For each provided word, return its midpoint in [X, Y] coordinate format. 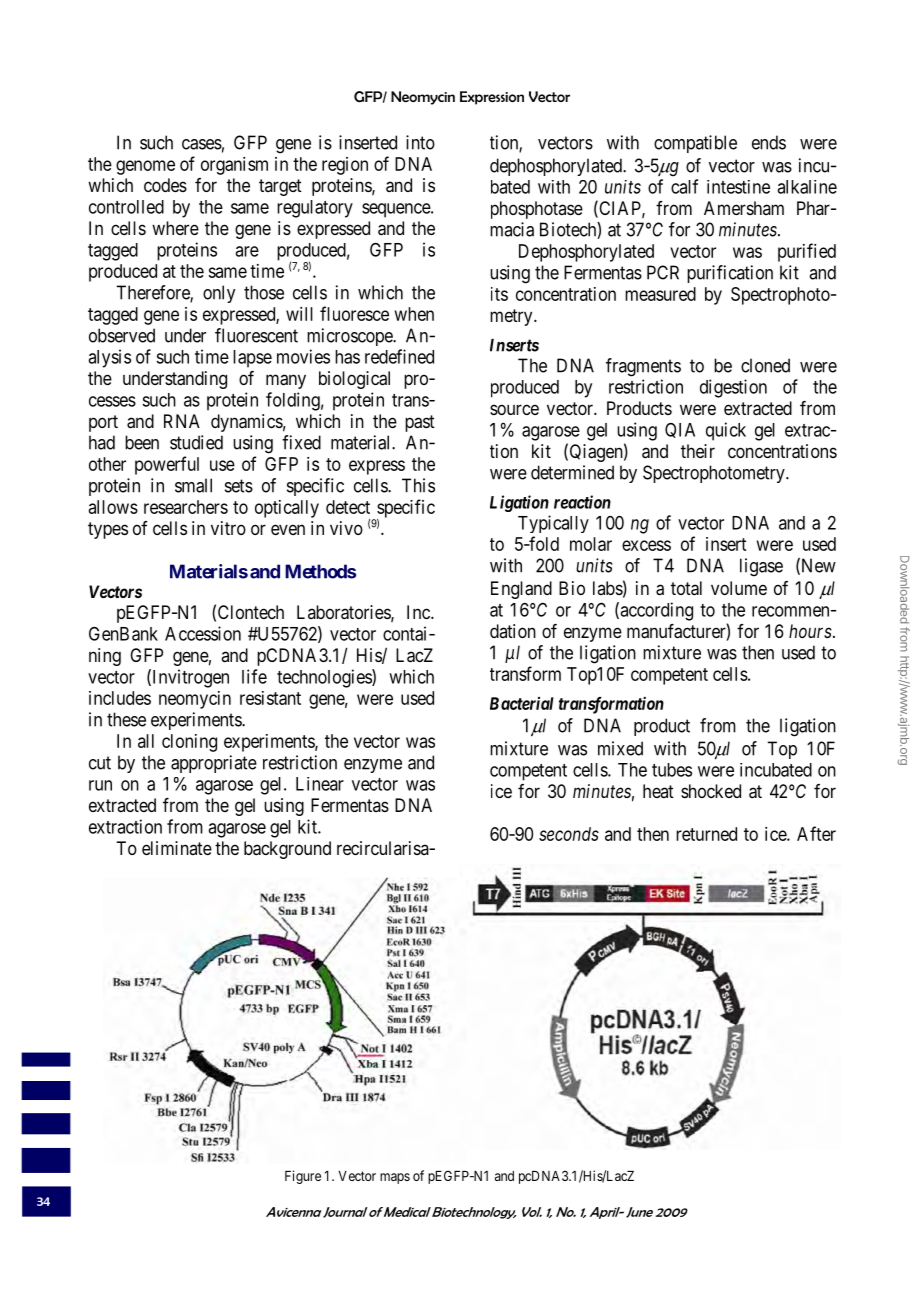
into [420, 142]
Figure [303, 1177]
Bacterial [522, 703]
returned [706, 834]
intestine [738, 187]
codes [165, 185]
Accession [203, 633]
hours [810, 631]
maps [395, 1178]
